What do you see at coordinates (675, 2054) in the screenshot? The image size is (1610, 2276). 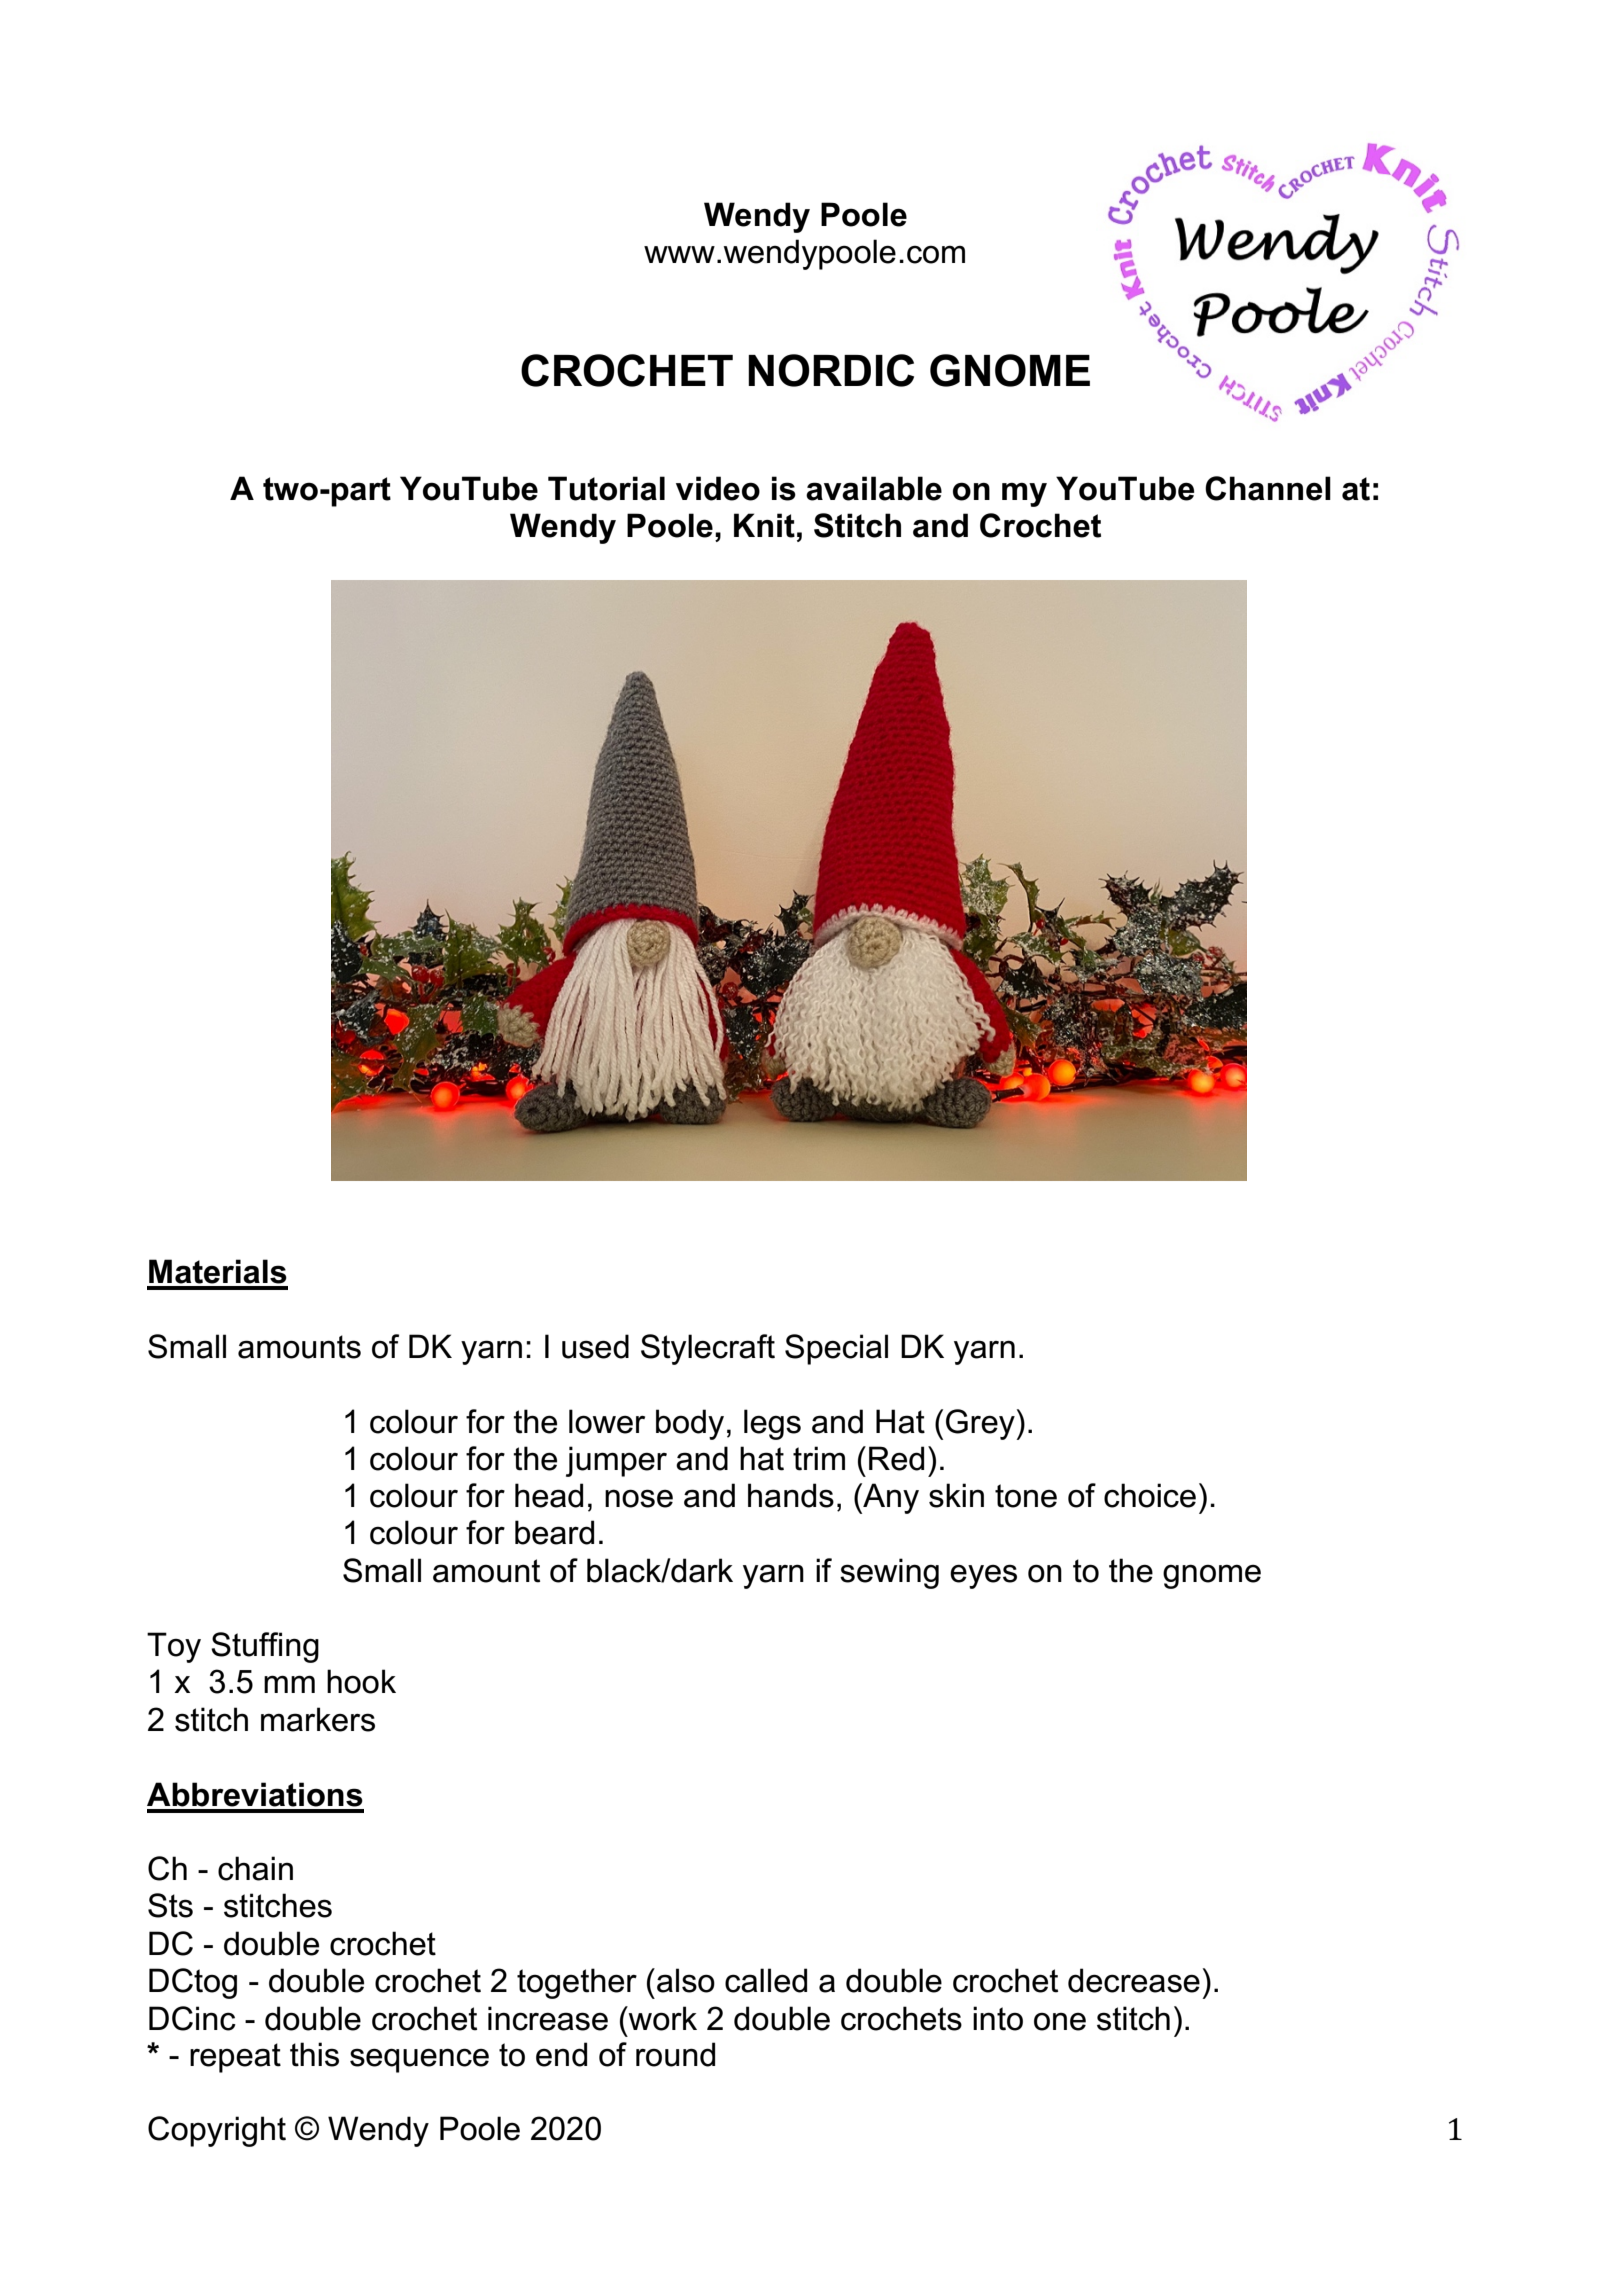 I see `round` at bounding box center [675, 2054].
